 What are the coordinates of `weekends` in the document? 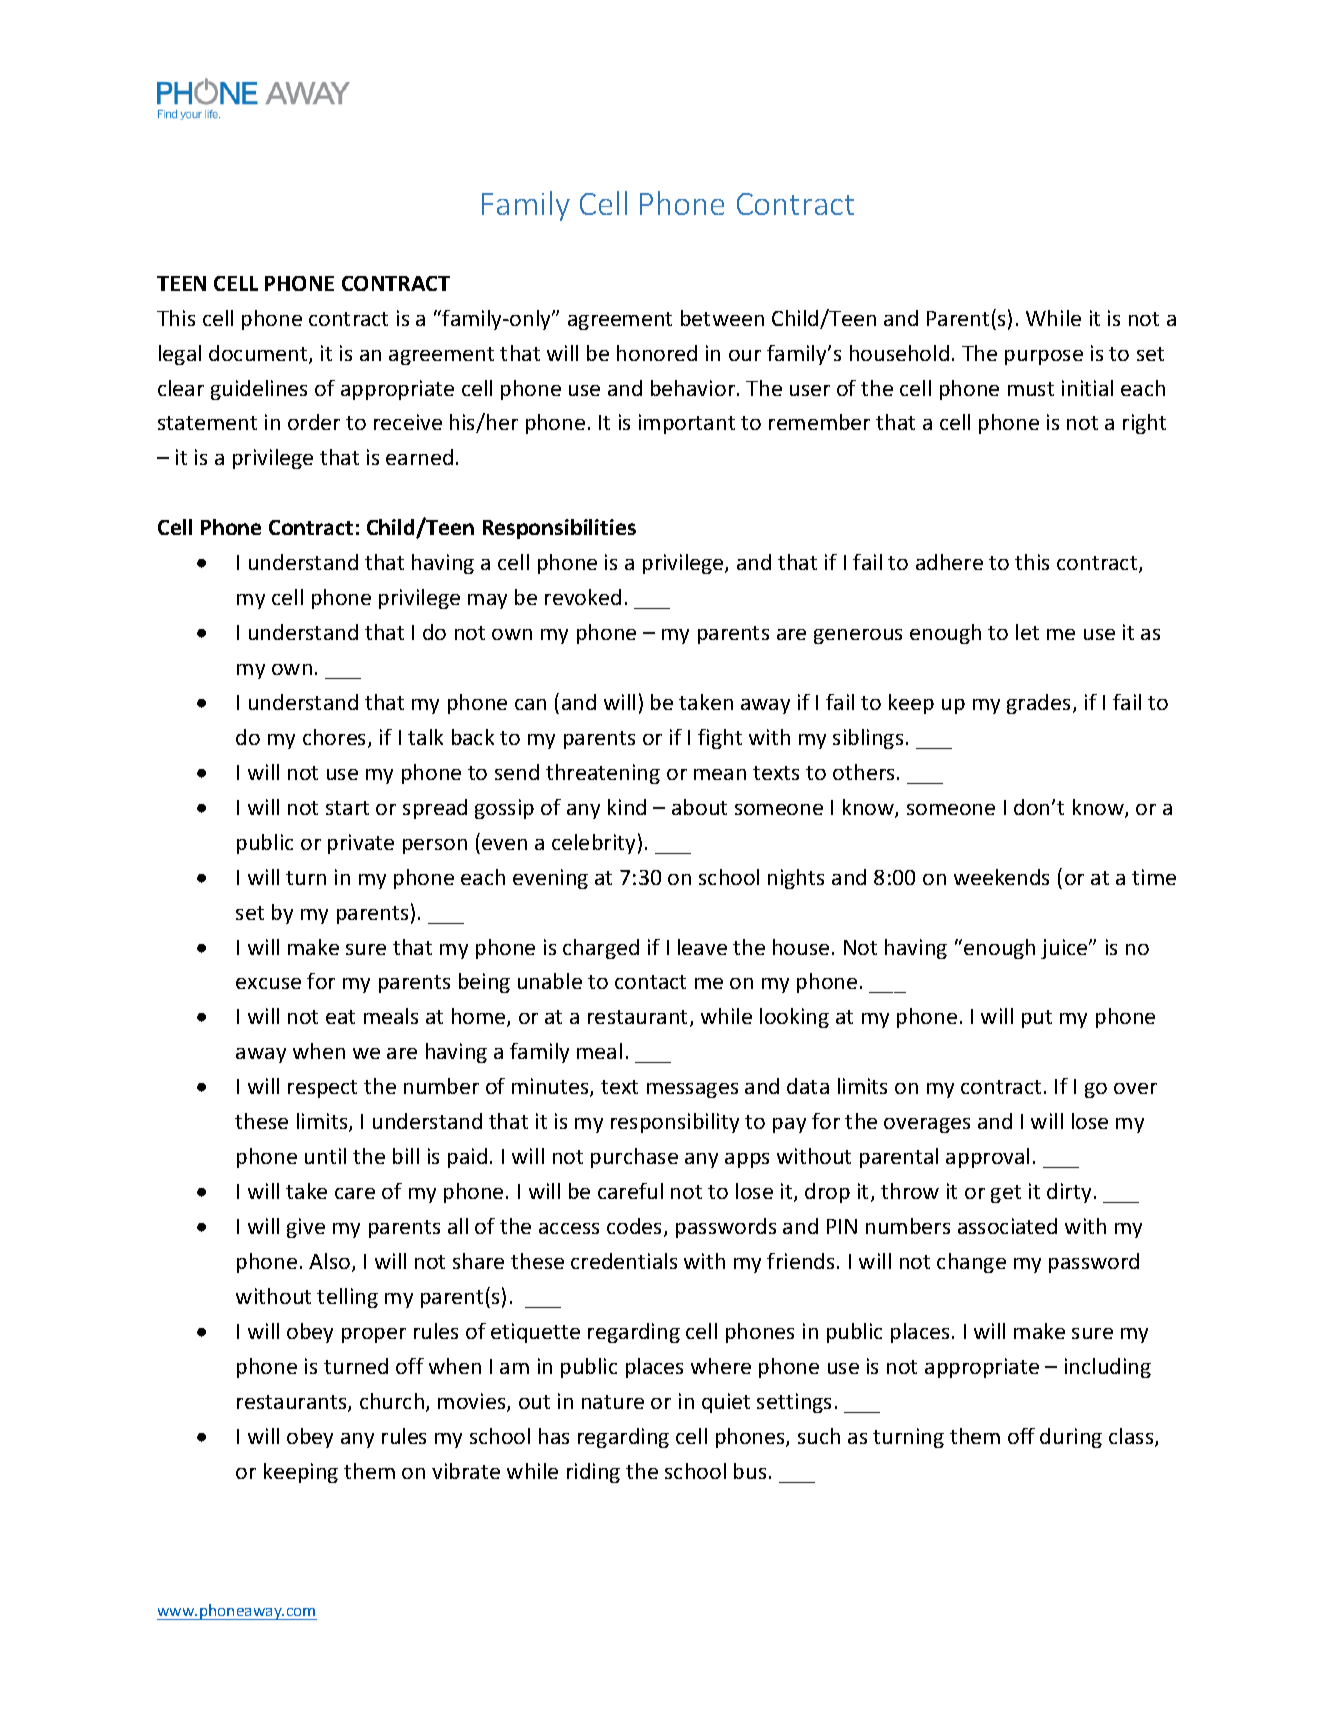 It's located at (1001, 877).
